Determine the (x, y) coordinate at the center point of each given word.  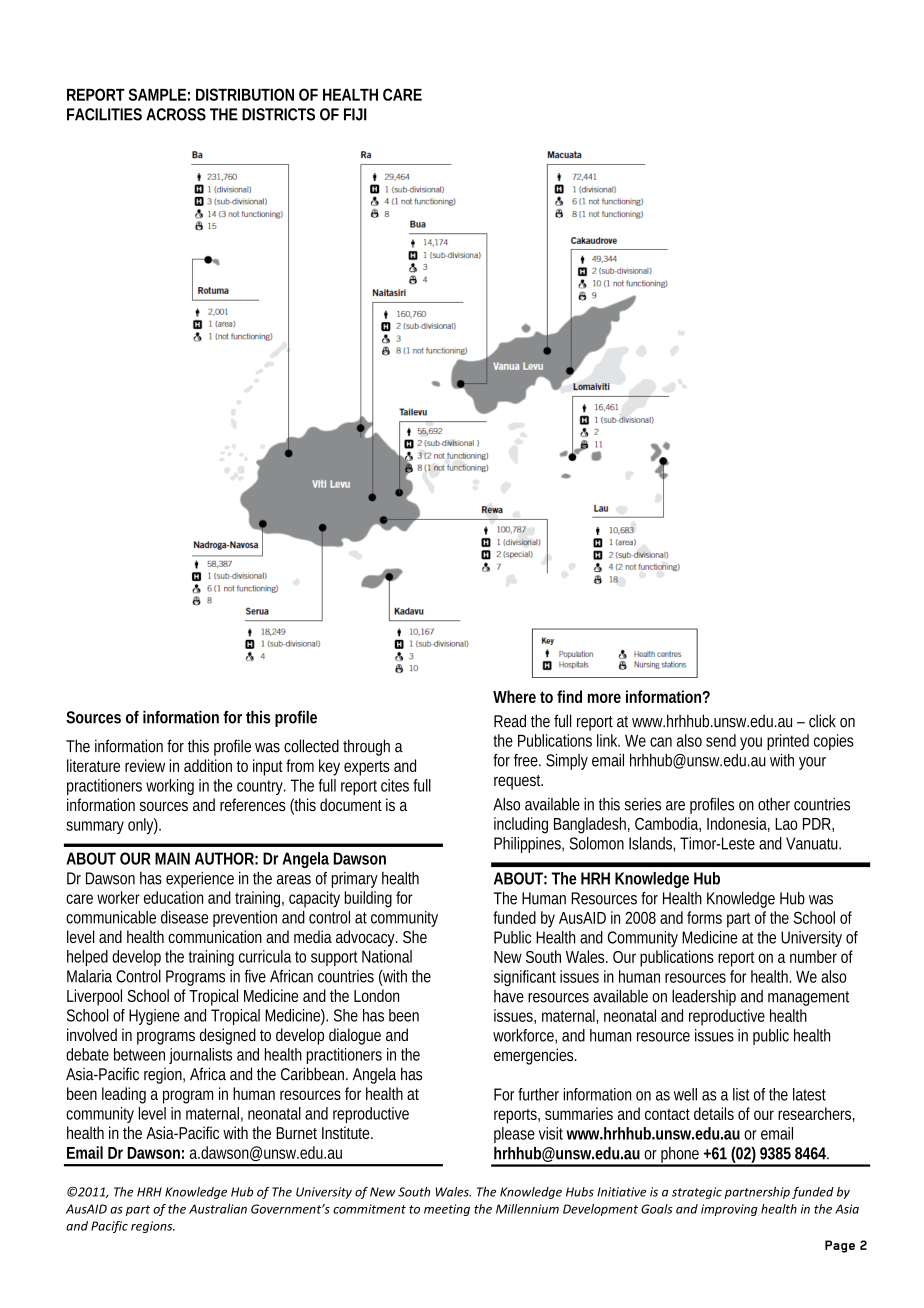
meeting (447, 1210)
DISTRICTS (278, 114)
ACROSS (176, 114)
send (721, 740)
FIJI (355, 114)
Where (514, 696)
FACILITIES (104, 114)
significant (525, 978)
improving (729, 1210)
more (604, 698)
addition (208, 765)
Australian (218, 1209)
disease (184, 917)
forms (704, 917)
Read (510, 721)
